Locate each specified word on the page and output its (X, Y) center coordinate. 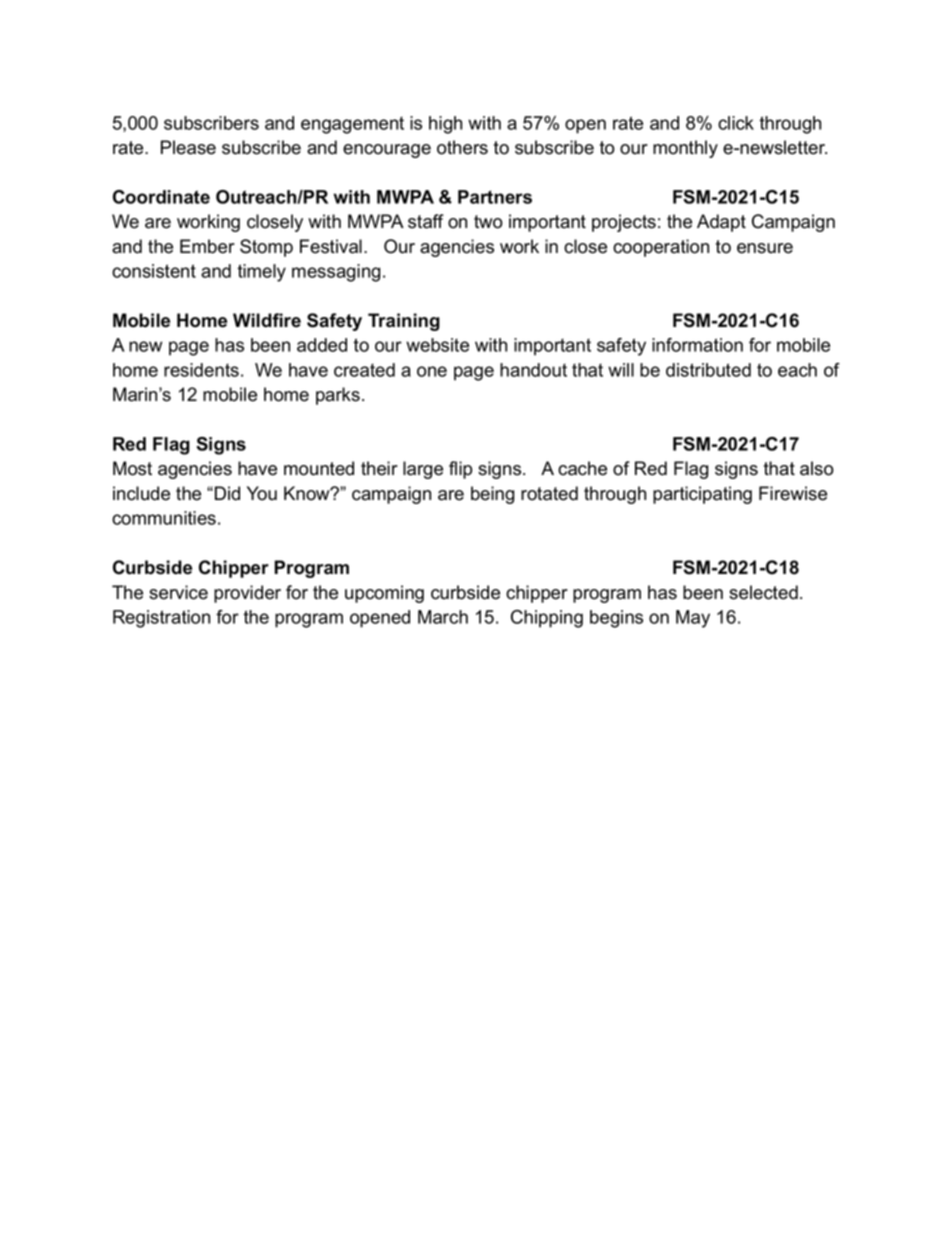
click (736, 123)
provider (247, 594)
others (462, 147)
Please (188, 147)
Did (227, 493)
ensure (765, 248)
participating (702, 495)
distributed (708, 370)
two (488, 222)
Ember (207, 246)
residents (201, 370)
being (492, 495)
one (432, 371)
